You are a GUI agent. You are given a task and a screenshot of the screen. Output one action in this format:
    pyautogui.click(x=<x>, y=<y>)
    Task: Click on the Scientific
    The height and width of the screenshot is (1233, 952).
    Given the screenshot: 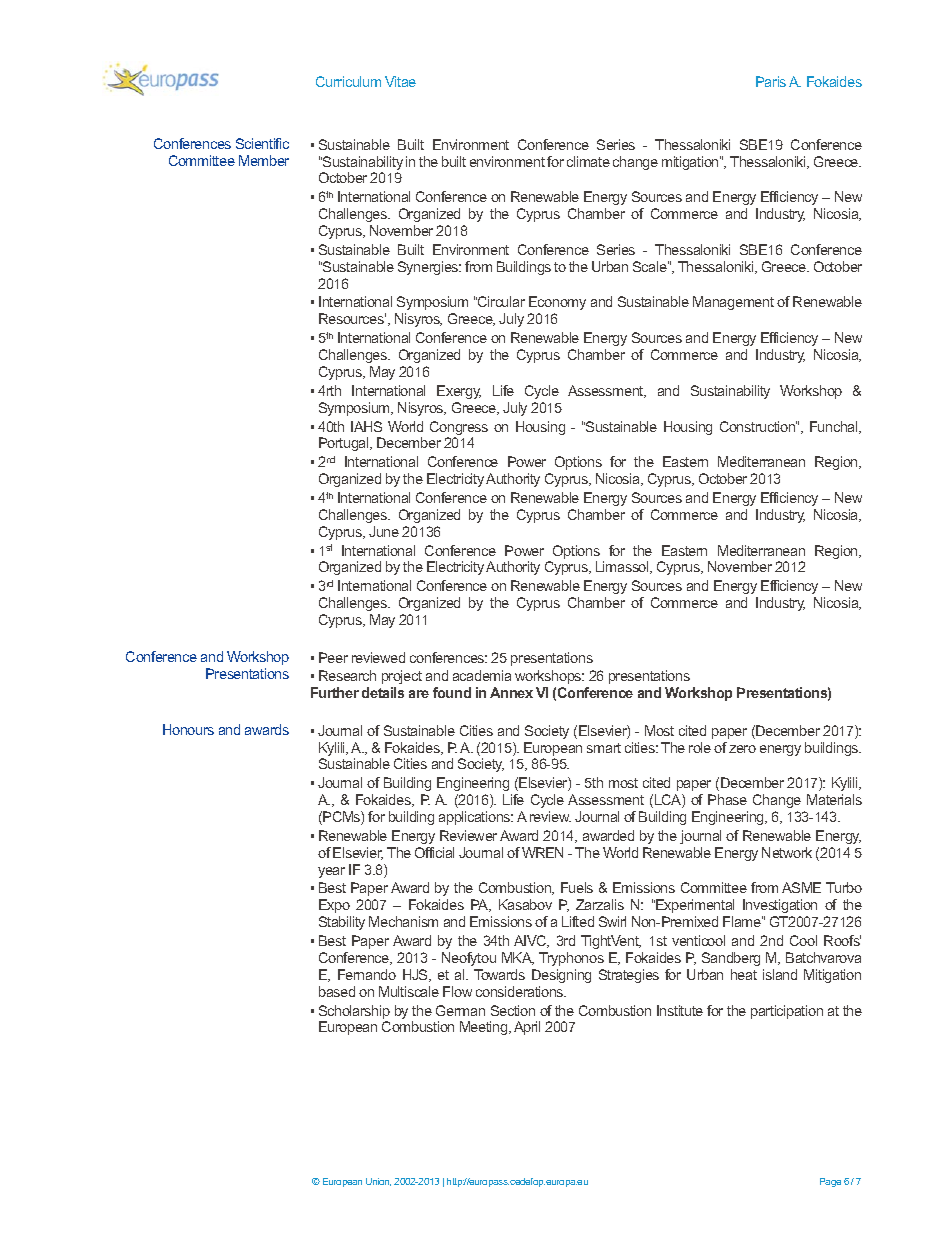 What is the action you would take?
    pyautogui.click(x=262, y=143)
